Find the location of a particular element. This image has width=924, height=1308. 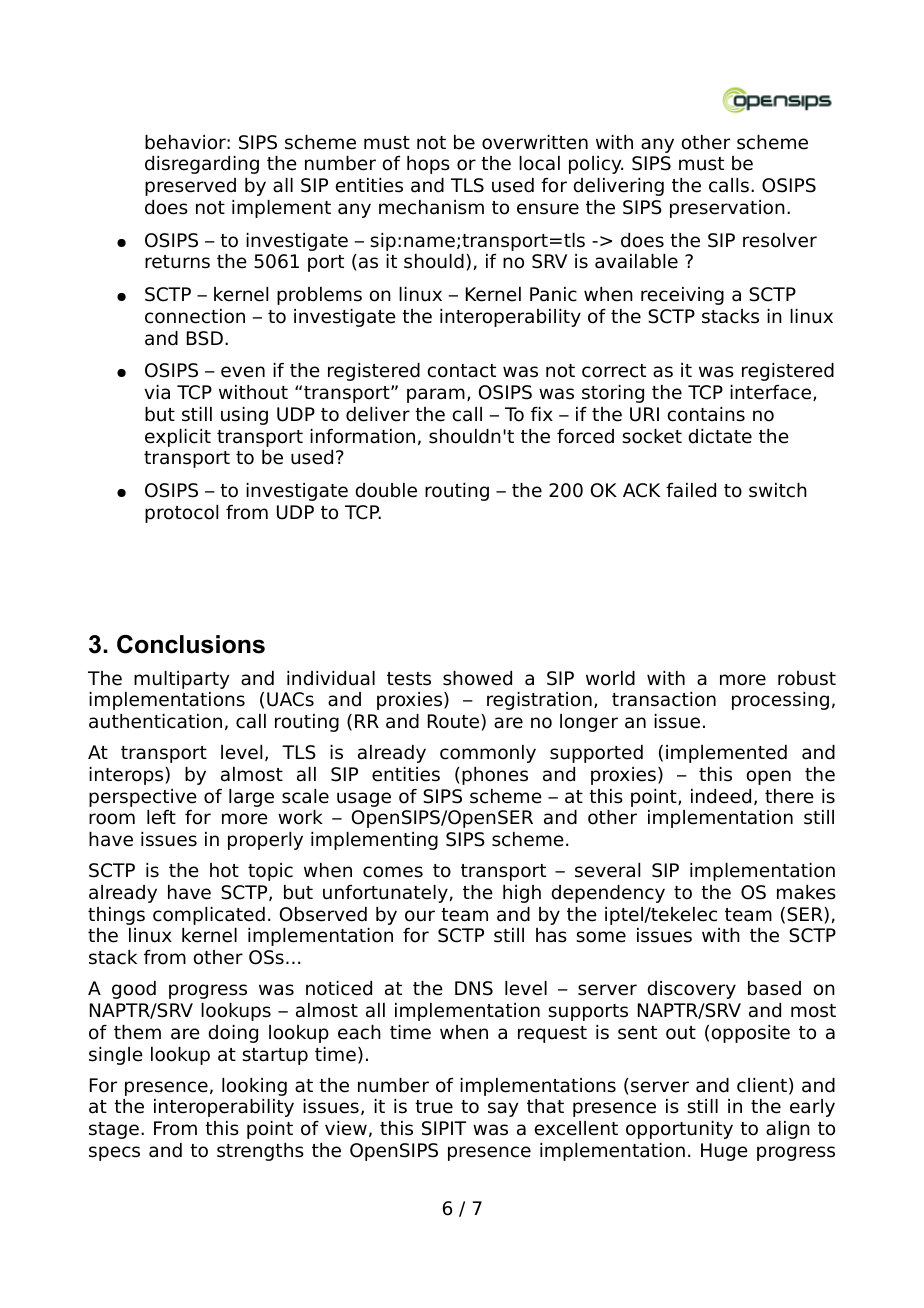

indeed is located at coordinates (721, 796).
